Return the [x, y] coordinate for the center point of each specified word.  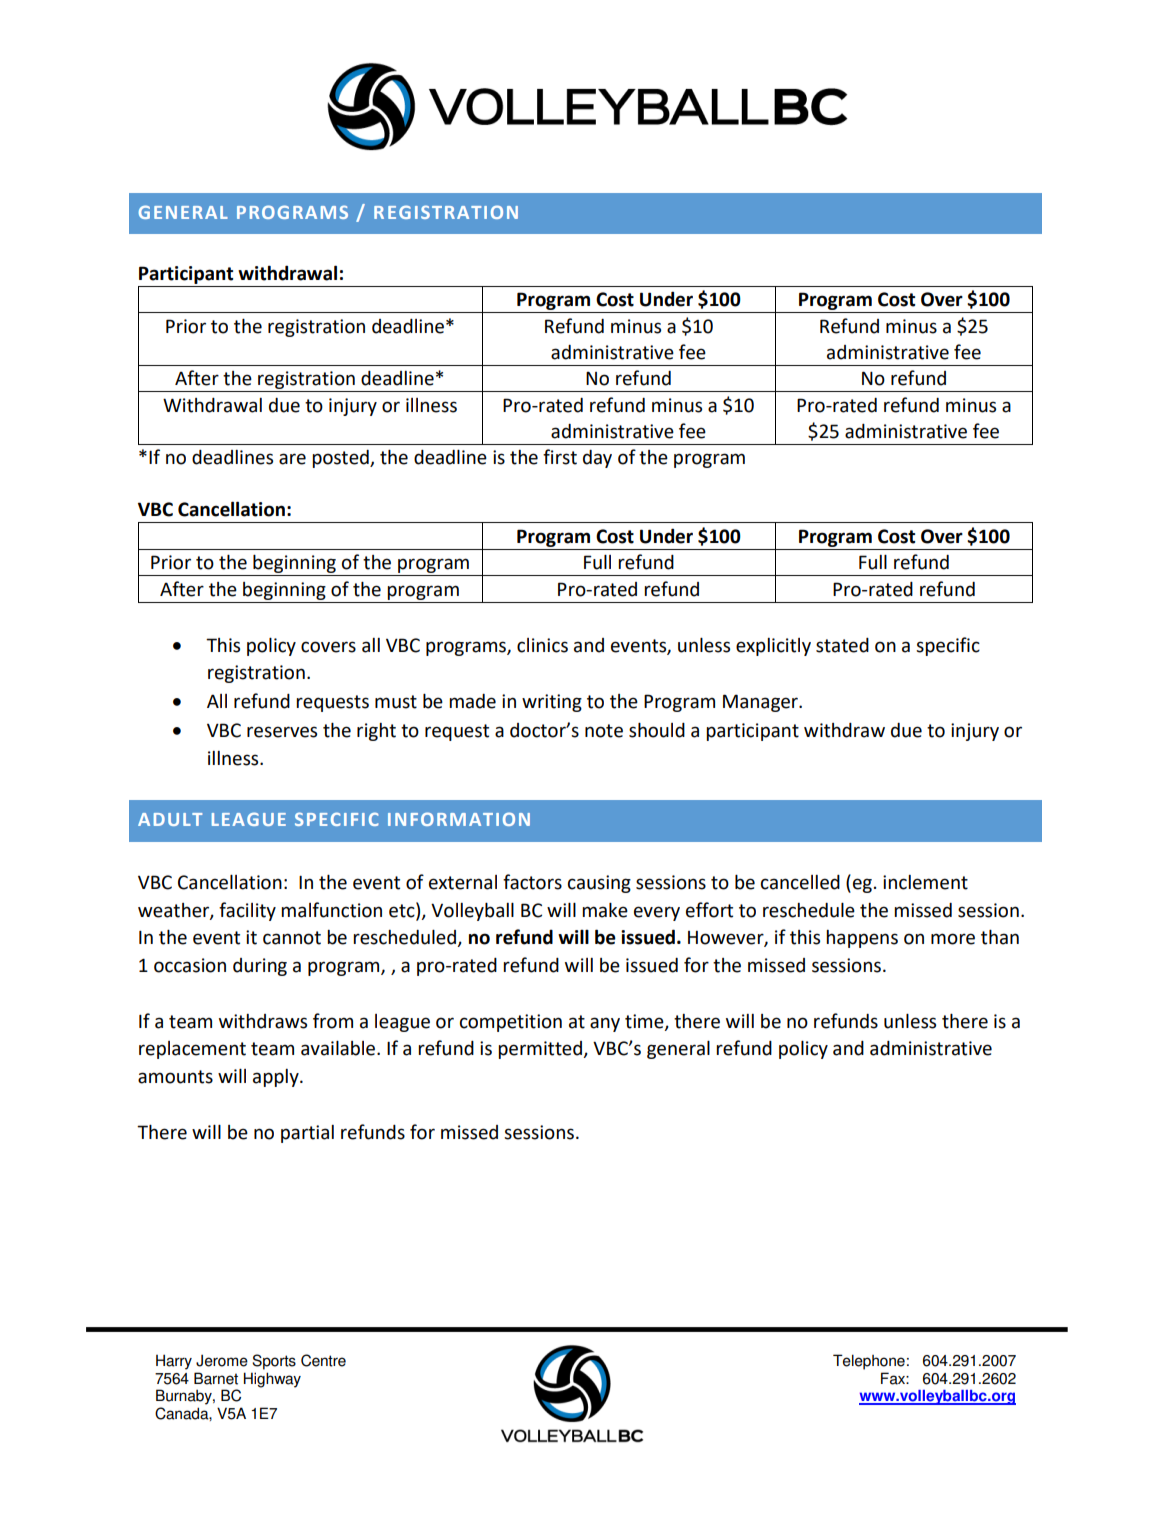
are [292, 459]
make [605, 910]
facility [247, 911]
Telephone [869, 1362]
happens [862, 939]
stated [842, 645]
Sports [274, 1362]
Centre [323, 1360]
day [597, 459]
